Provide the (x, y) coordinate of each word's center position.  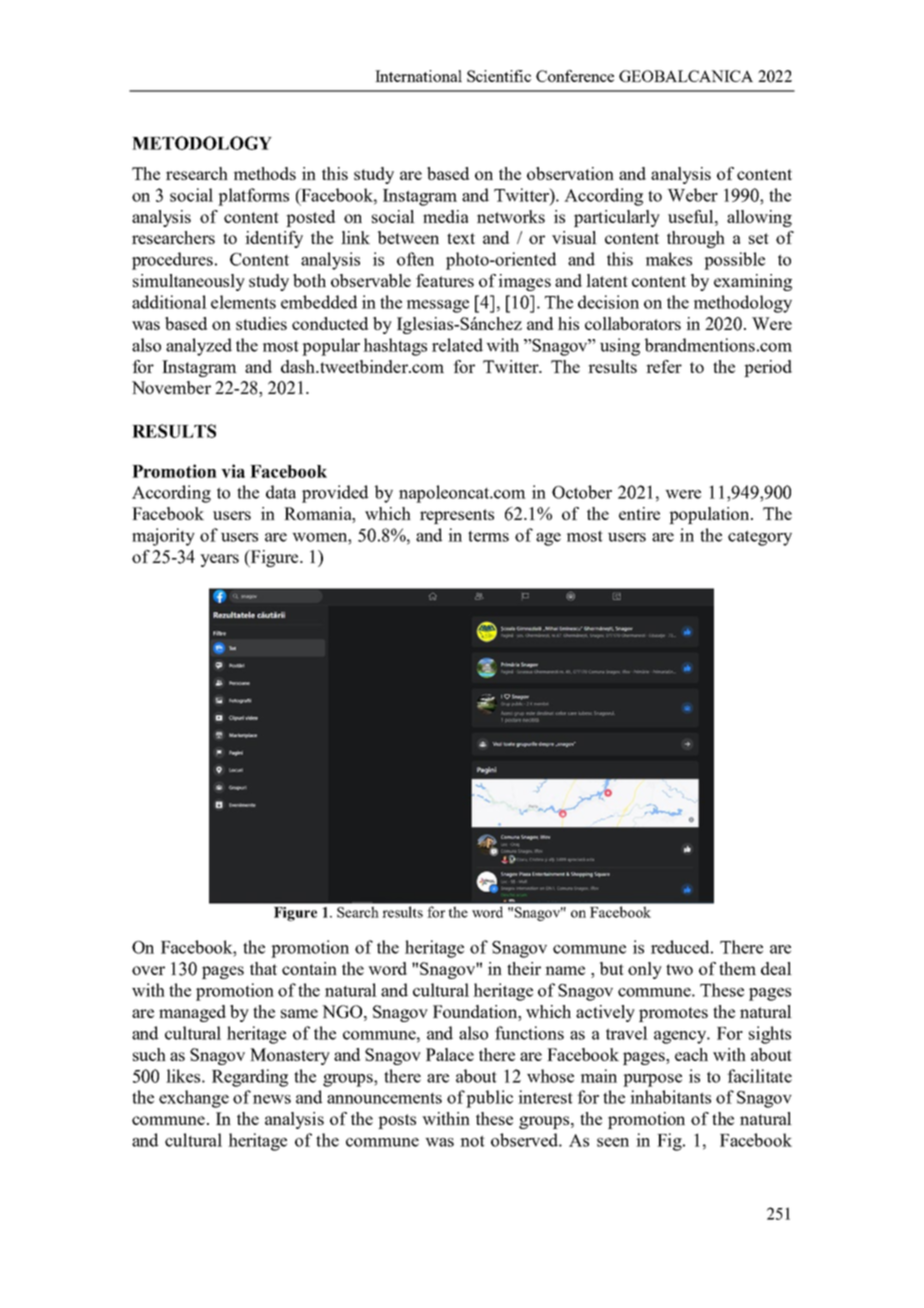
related (457, 345)
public (489, 1099)
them (737, 968)
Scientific (499, 76)
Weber (692, 195)
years (219, 560)
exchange (194, 1099)
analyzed (199, 347)
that (263, 968)
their (524, 968)
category (760, 538)
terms (488, 536)
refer (664, 366)
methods (265, 173)
